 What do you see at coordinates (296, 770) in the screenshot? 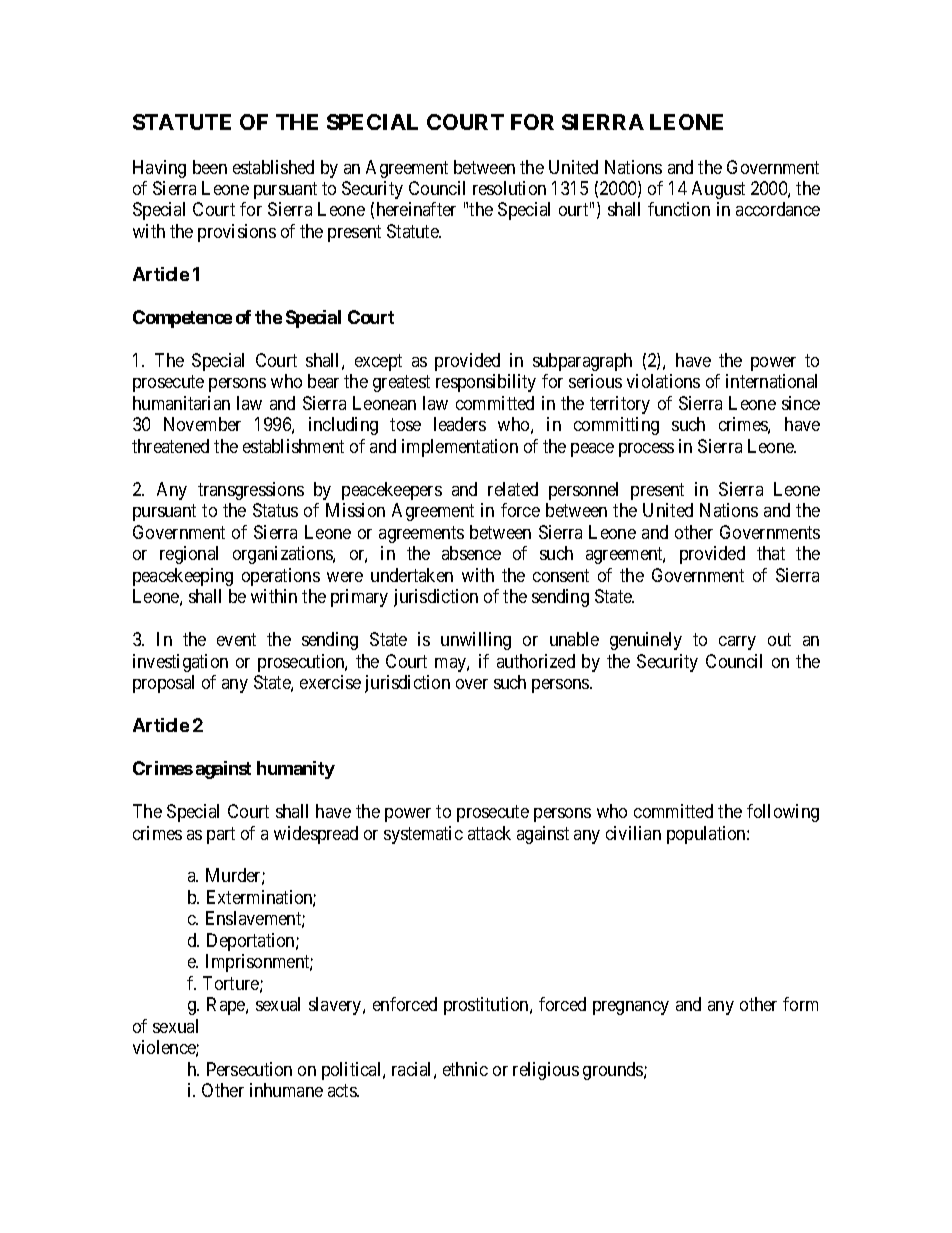
I see `humanity` at bounding box center [296, 770].
